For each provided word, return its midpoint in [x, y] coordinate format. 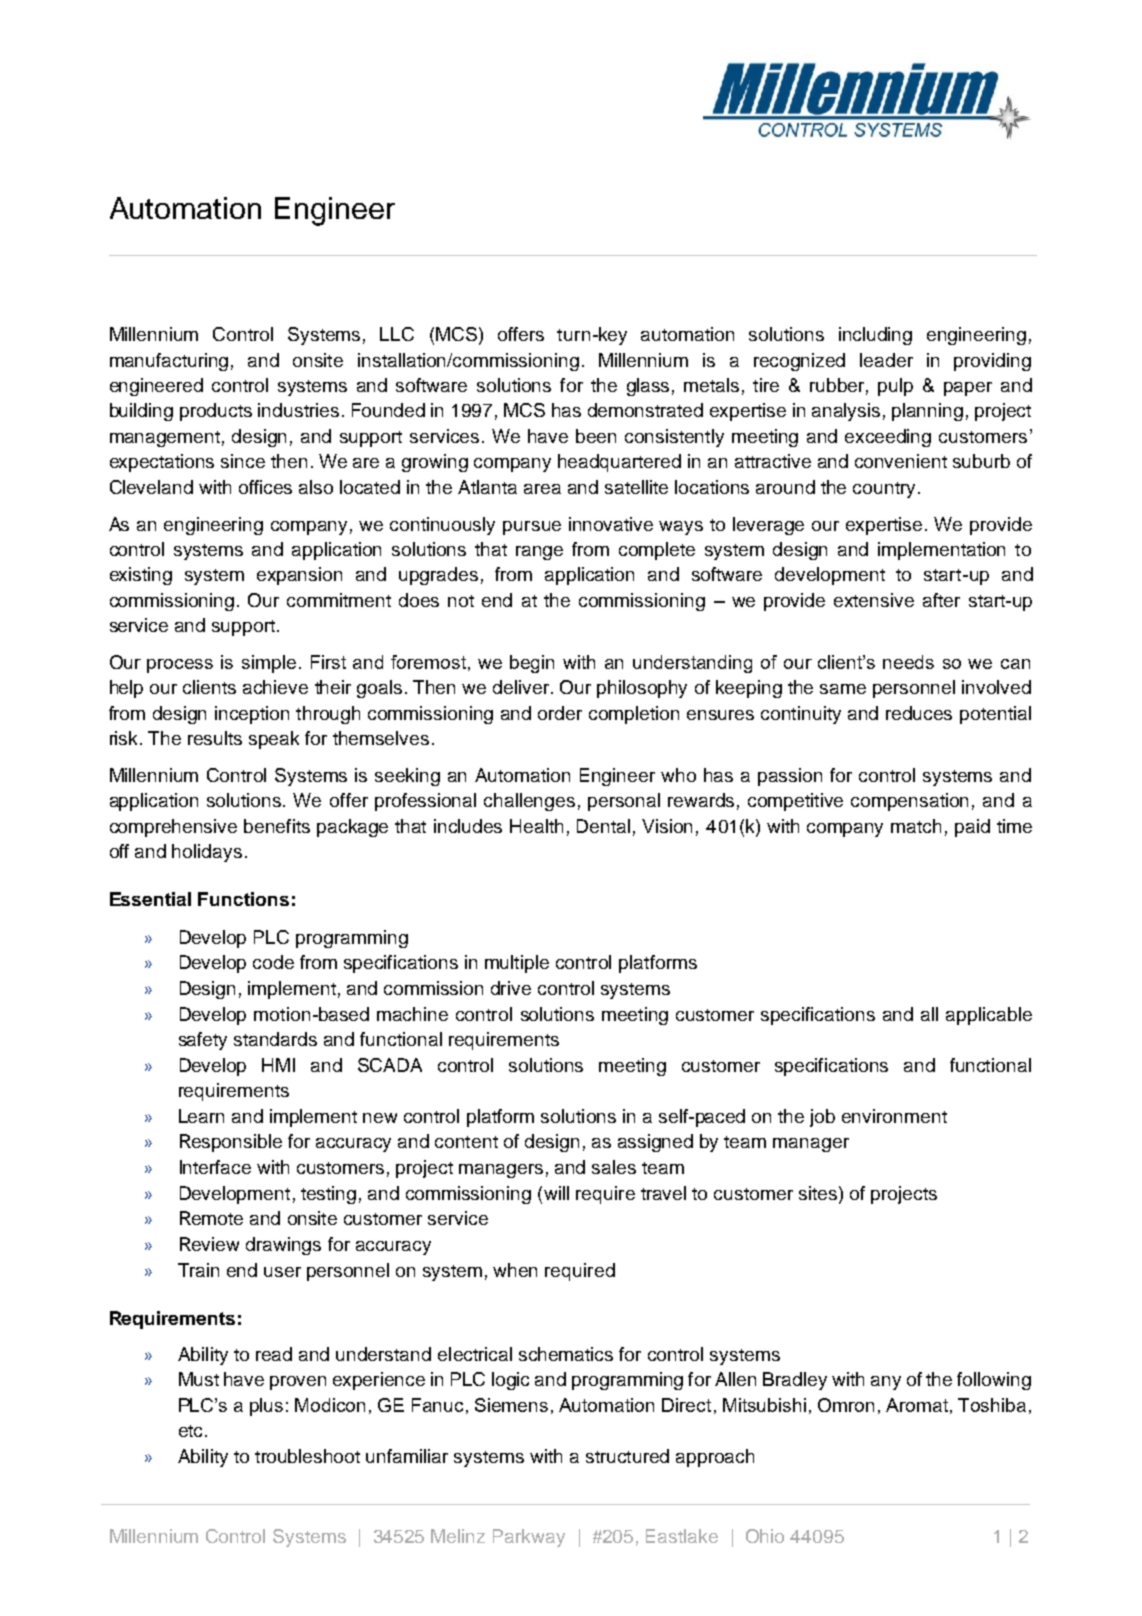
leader [886, 360]
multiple [517, 964]
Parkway [529, 1538]
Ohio [765, 1536]
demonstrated [645, 410]
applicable [989, 1016]
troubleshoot [307, 1456]
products [216, 412]
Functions [243, 899]
